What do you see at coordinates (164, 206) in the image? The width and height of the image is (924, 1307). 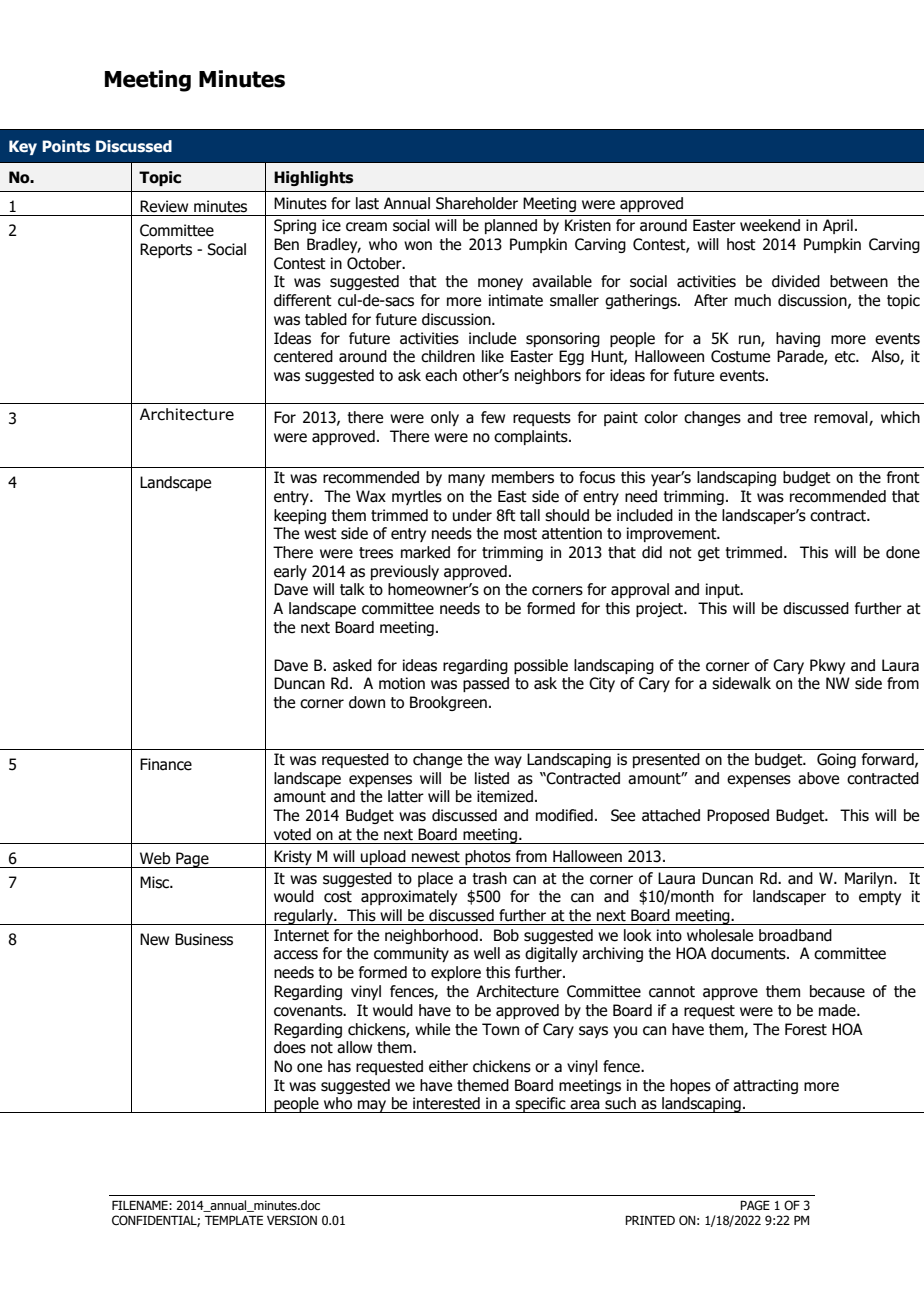 I see `Review` at bounding box center [164, 206].
